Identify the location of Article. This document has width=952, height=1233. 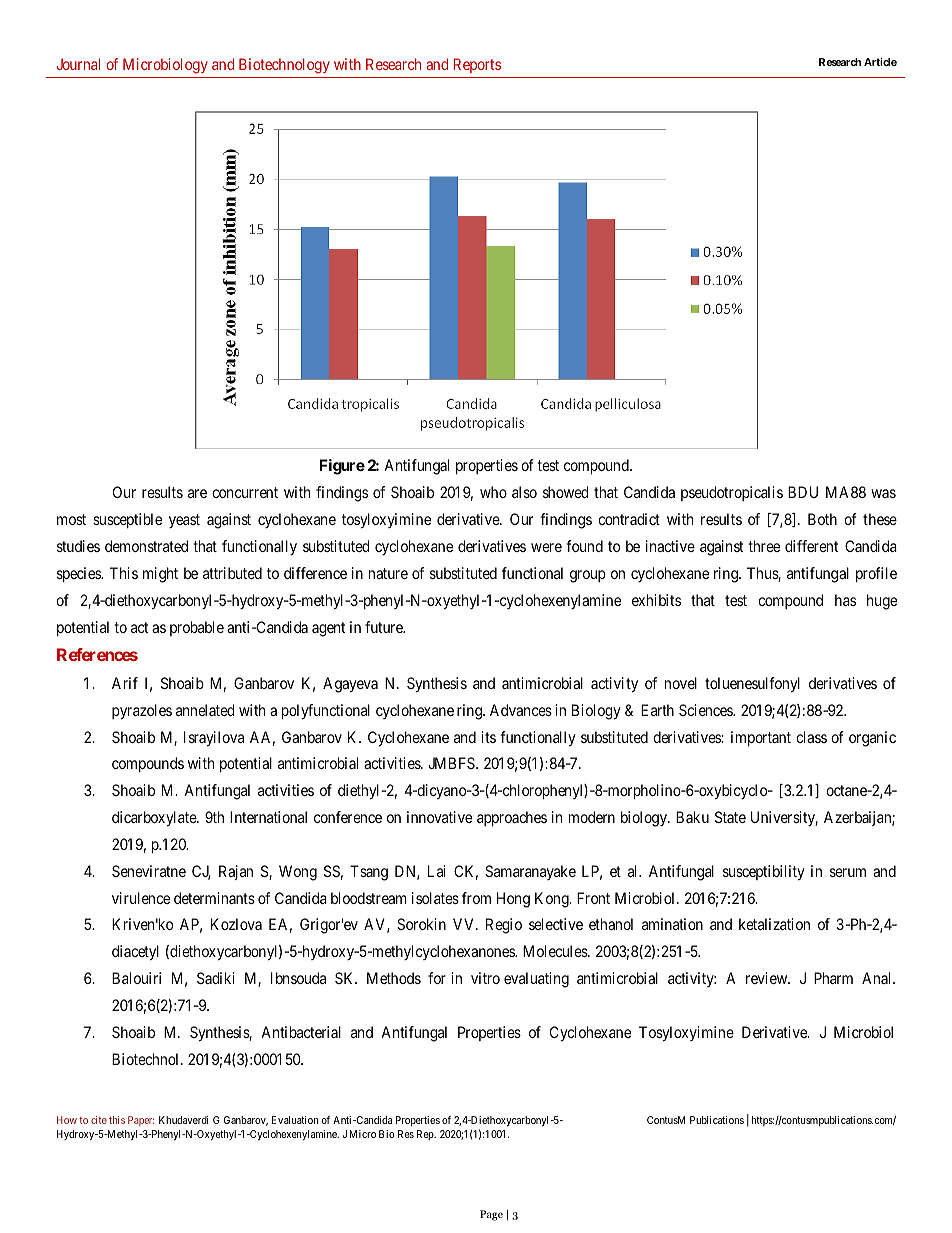
(880, 61).
